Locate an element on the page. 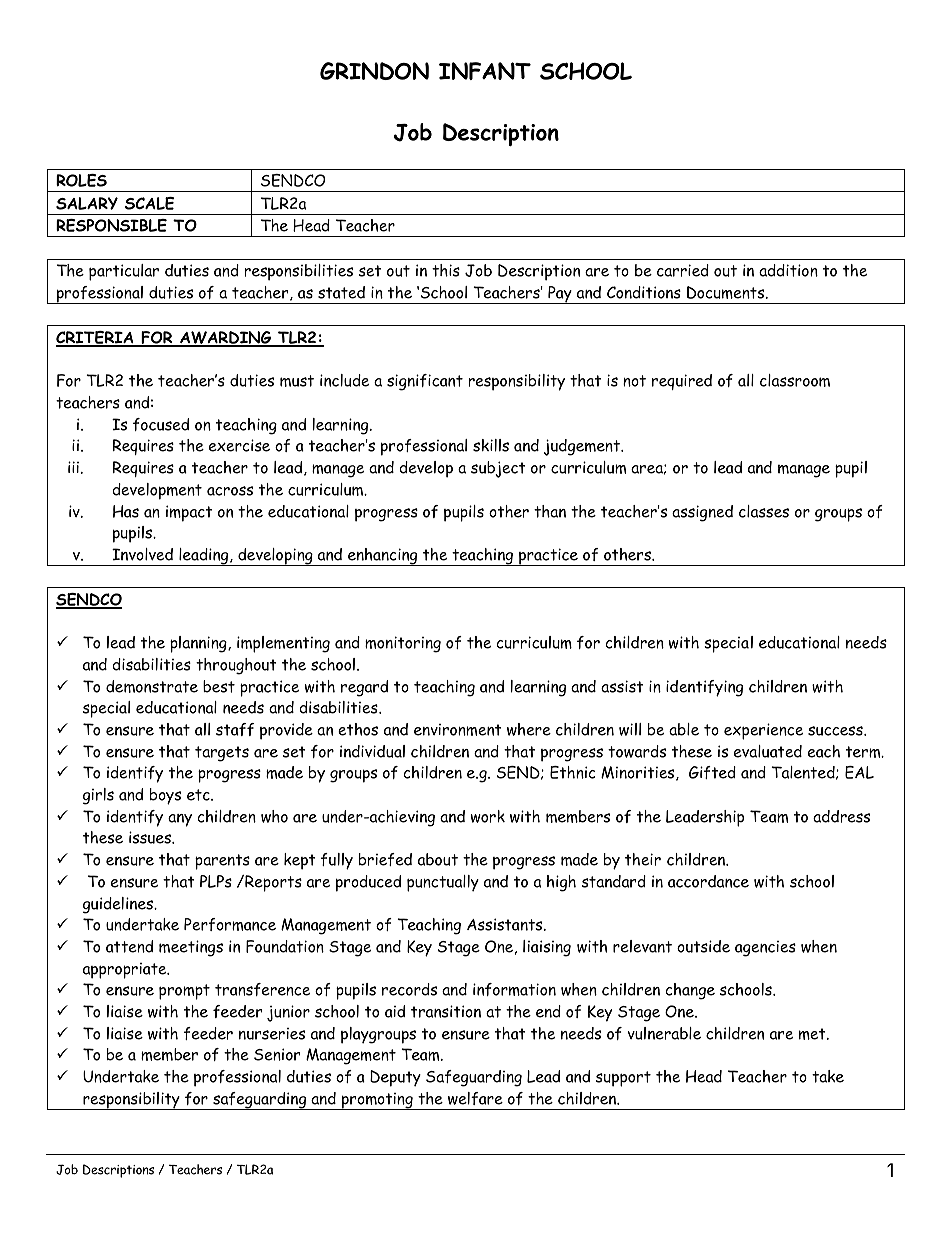 The image size is (952, 1233). ROLES is located at coordinates (81, 180).
